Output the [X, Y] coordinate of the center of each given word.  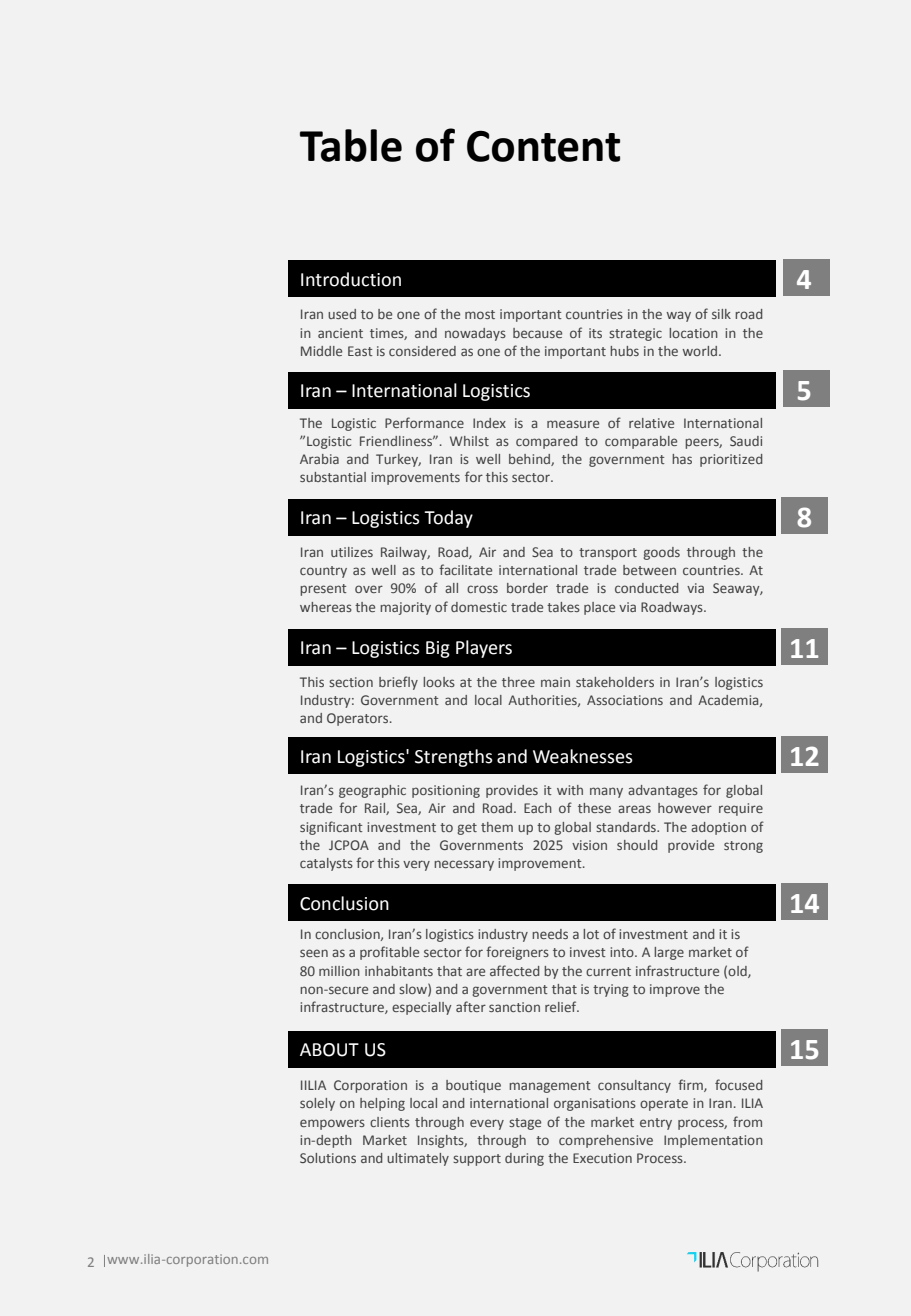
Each [538, 808]
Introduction [351, 279]
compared [546, 442]
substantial [333, 477]
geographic [372, 791]
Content [543, 146]
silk [721, 314]
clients [390, 1122]
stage [525, 1124]
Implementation [713, 1141]
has [682, 459]
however [685, 808]
